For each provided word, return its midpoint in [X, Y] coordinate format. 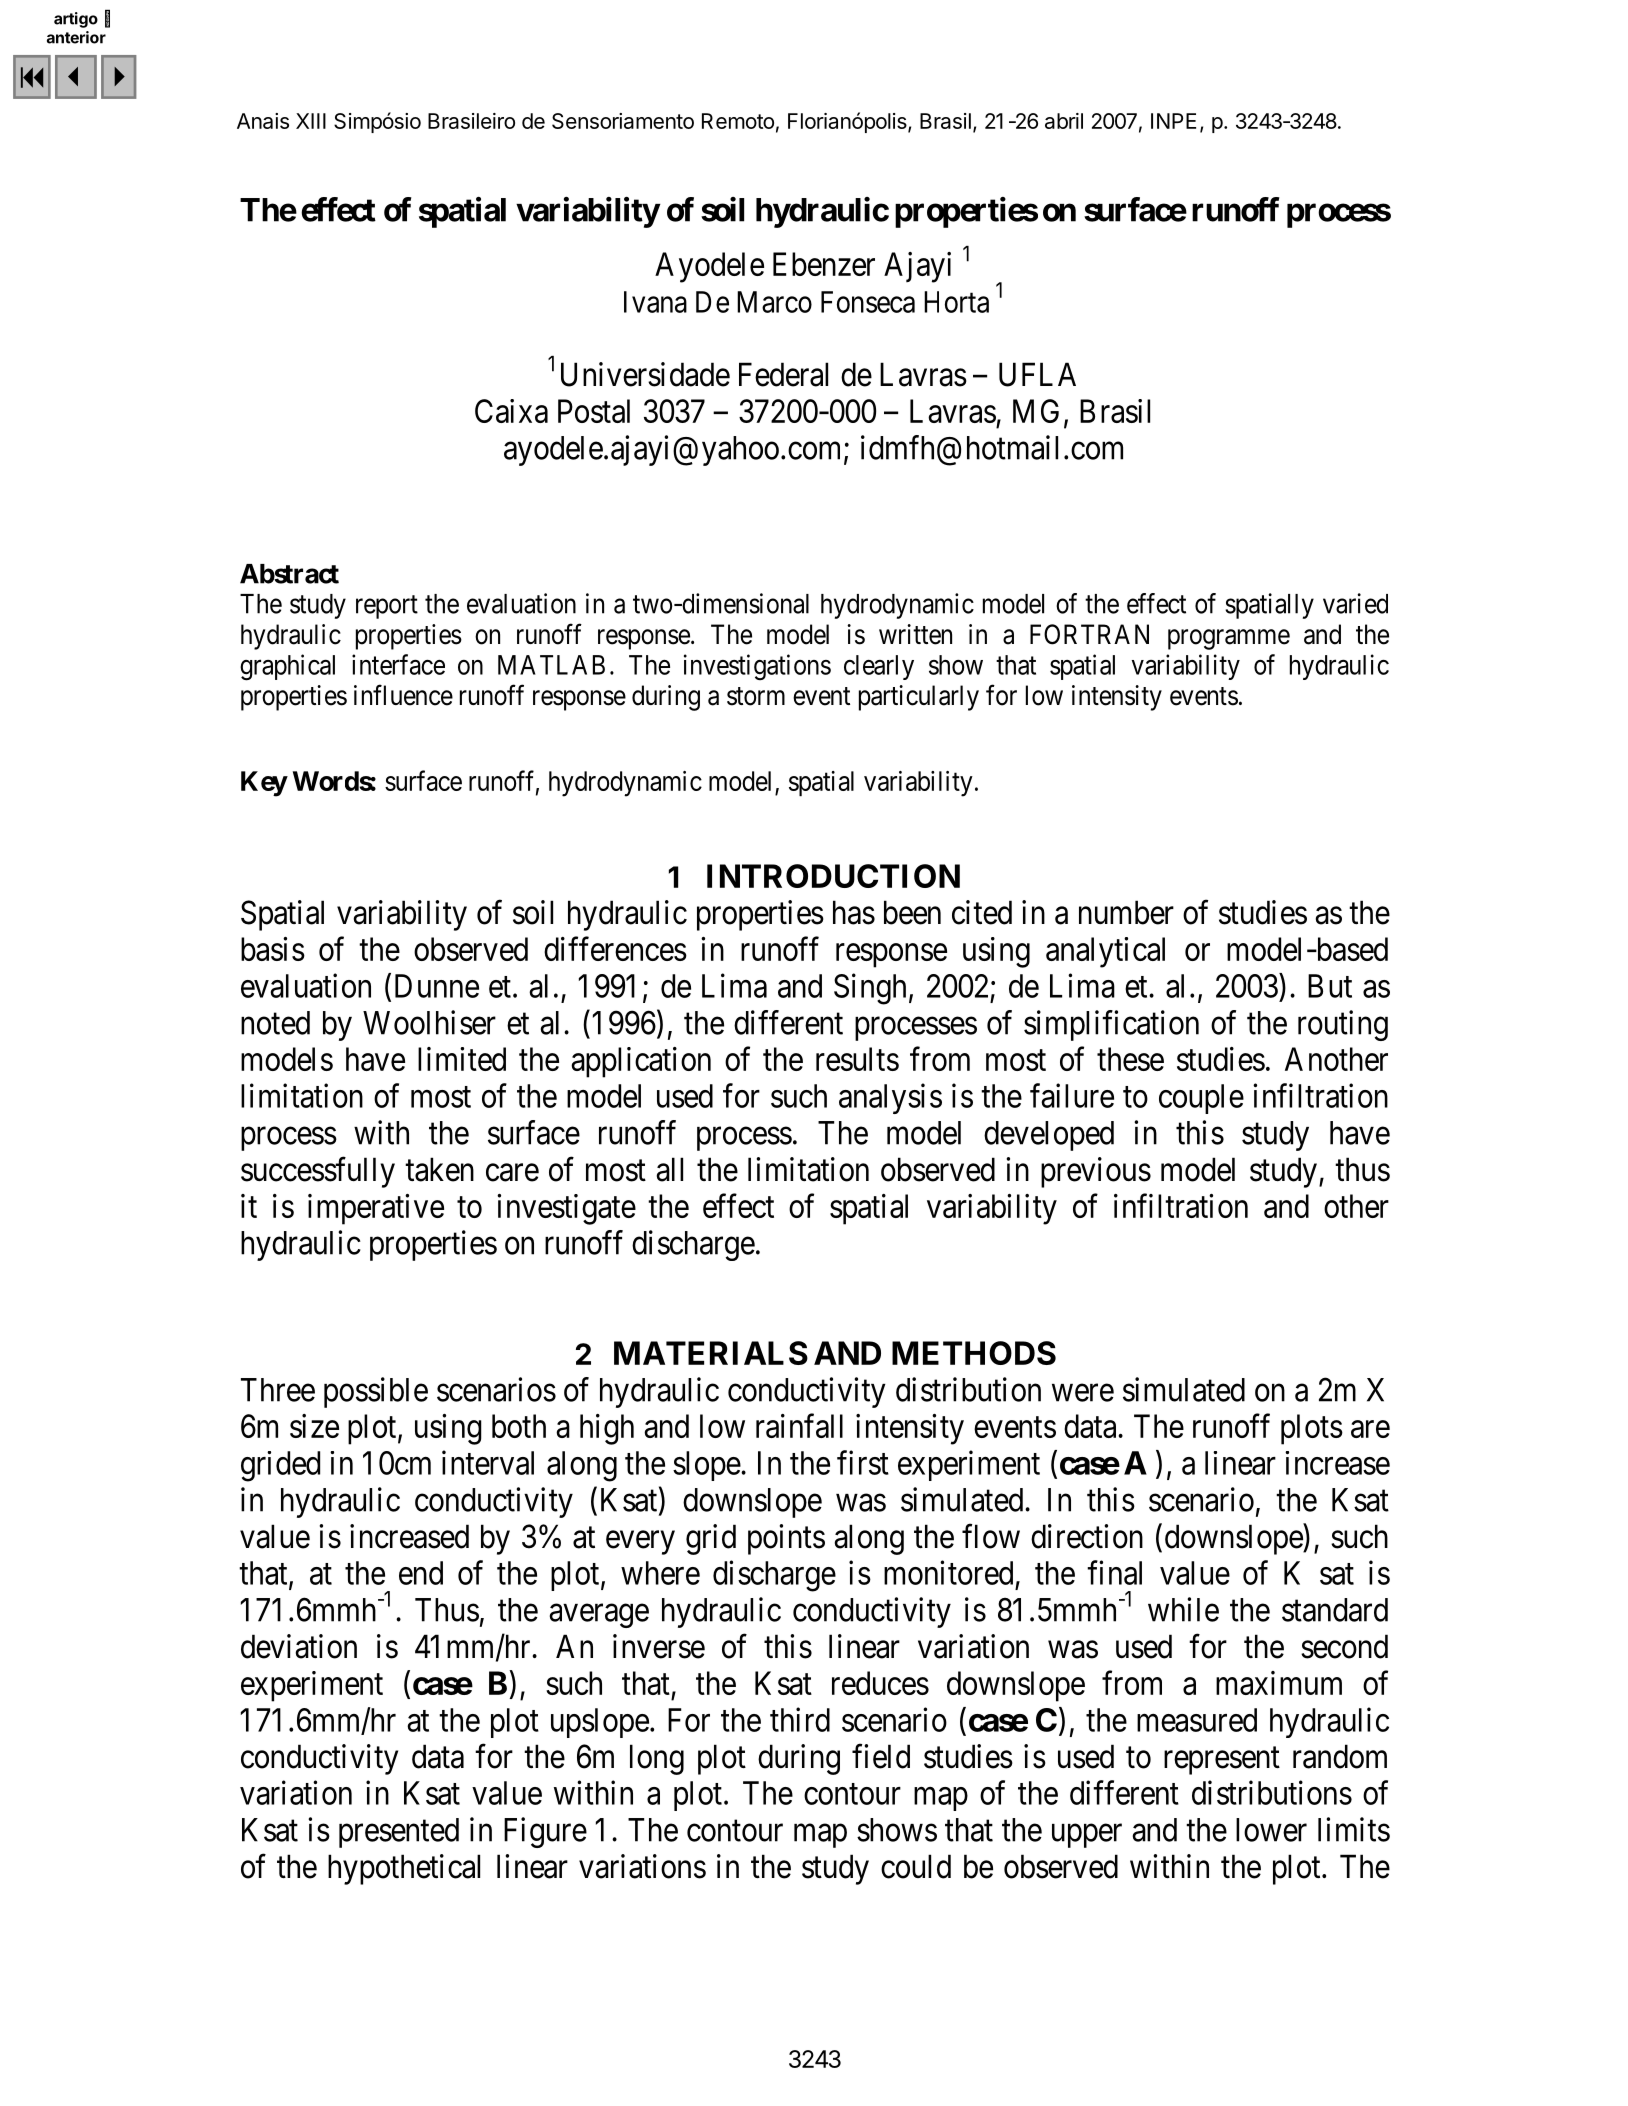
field [881, 1756]
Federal [783, 374]
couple [1201, 1099]
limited [462, 1059]
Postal [594, 411]
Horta [956, 302]
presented [399, 1833]
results [857, 1059]
